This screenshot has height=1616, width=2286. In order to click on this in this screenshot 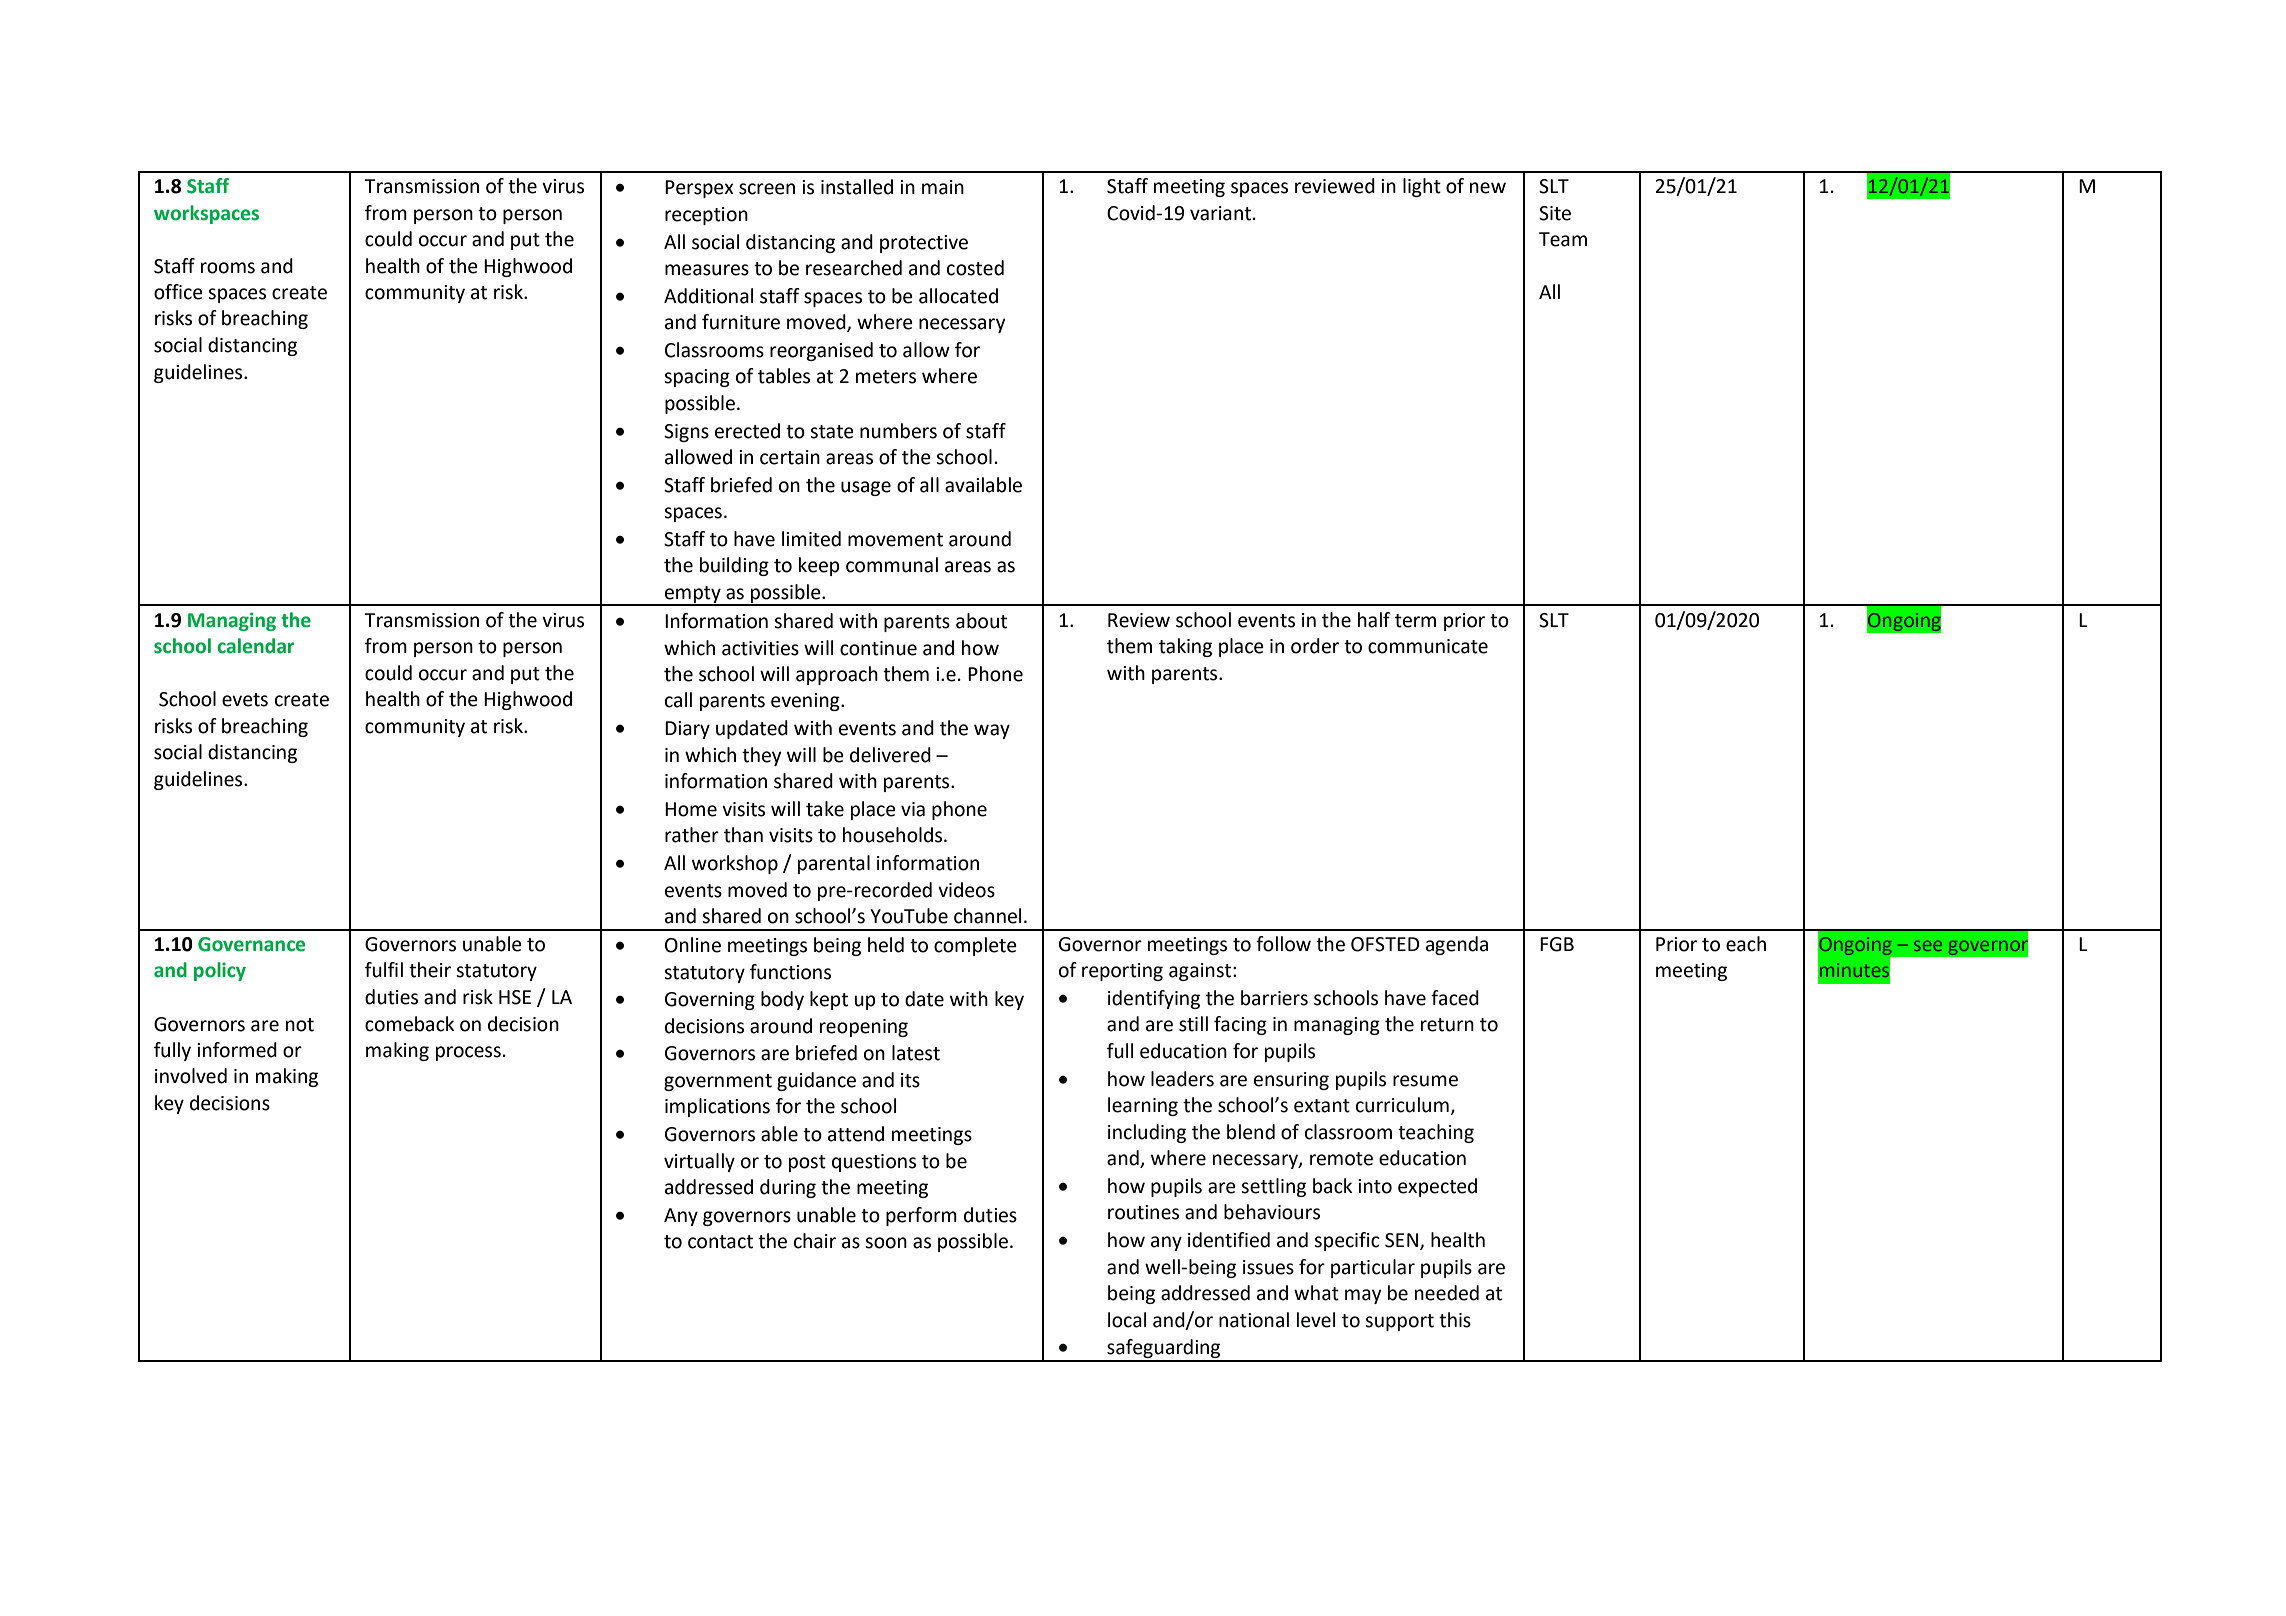, I will do `click(1455, 1320)`.
